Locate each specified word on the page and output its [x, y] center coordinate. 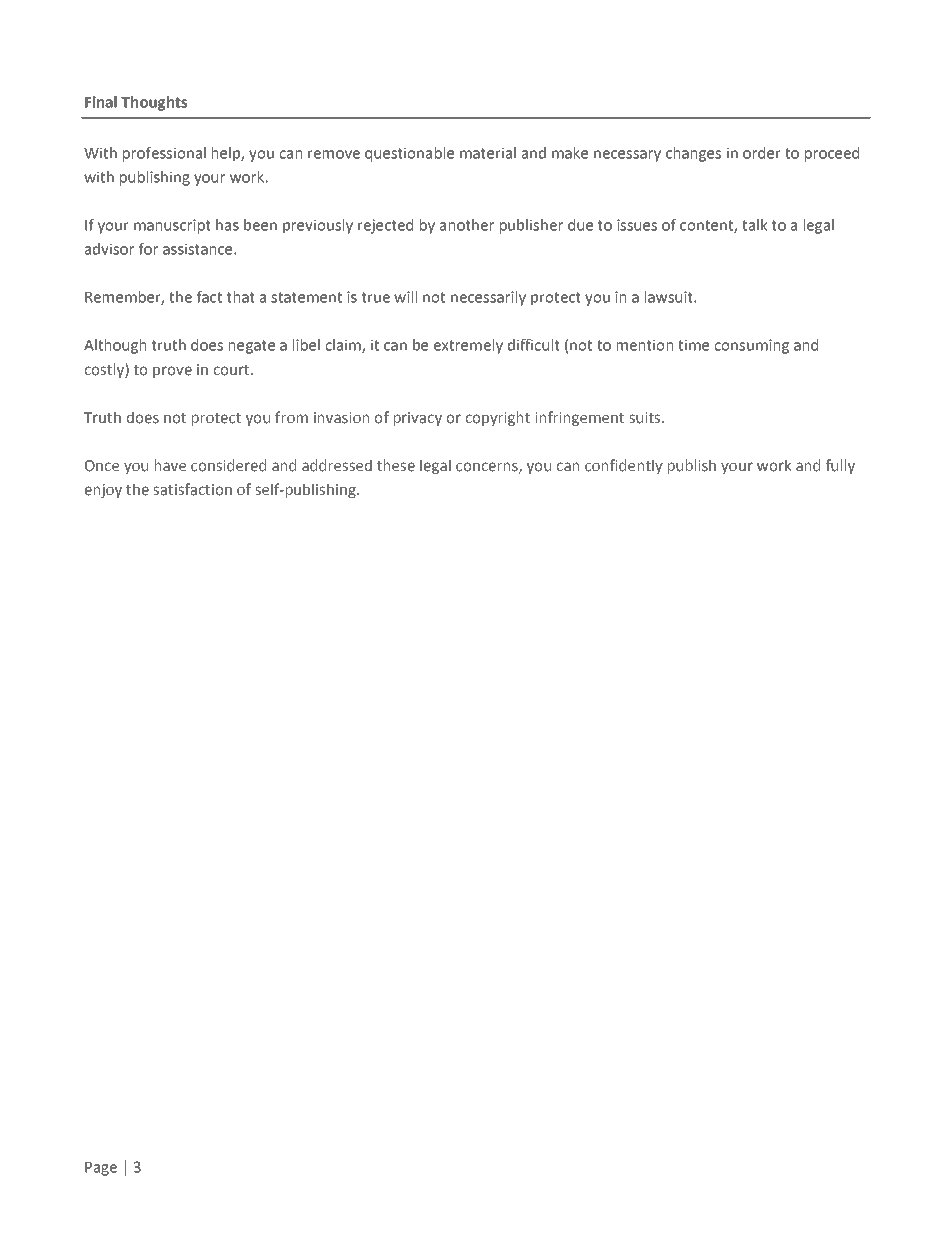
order [761, 153]
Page [101, 1169]
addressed [337, 465]
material [488, 153]
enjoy [103, 491]
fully [840, 466]
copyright [498, 418]
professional [164, 154]
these [396, 465]
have [170, 465]
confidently [624, 466]
